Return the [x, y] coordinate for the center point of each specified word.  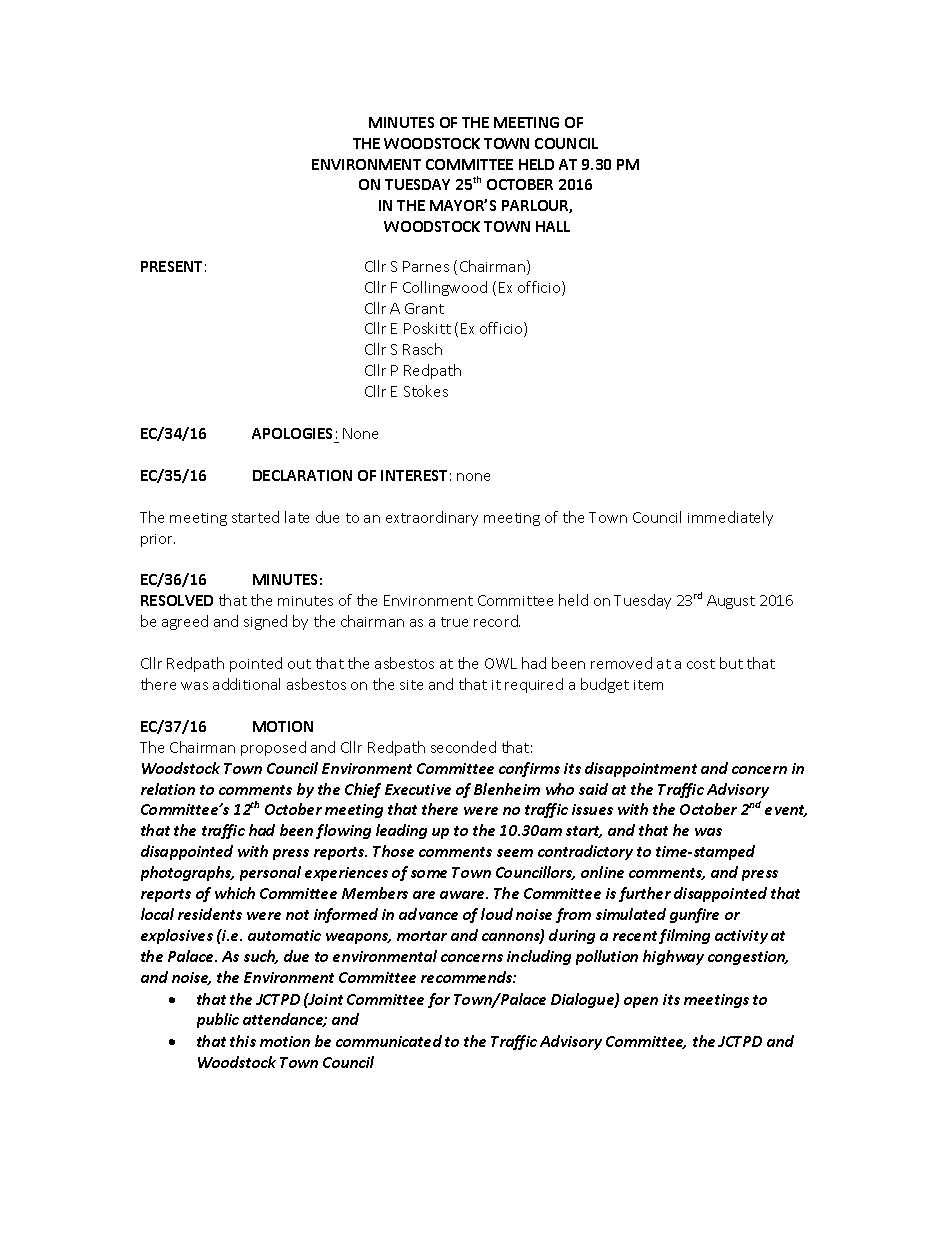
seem [515, 853]
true [454, 622]
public [218, 1020]
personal [270, 873]
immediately [730, 518]
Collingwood [445, 288]
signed [265, 622]
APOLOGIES [292, 433]
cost [701, 664]
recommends [467, 977]
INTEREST [414, 475]
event [786, 811]
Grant [424, 308]
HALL [553, 226]
